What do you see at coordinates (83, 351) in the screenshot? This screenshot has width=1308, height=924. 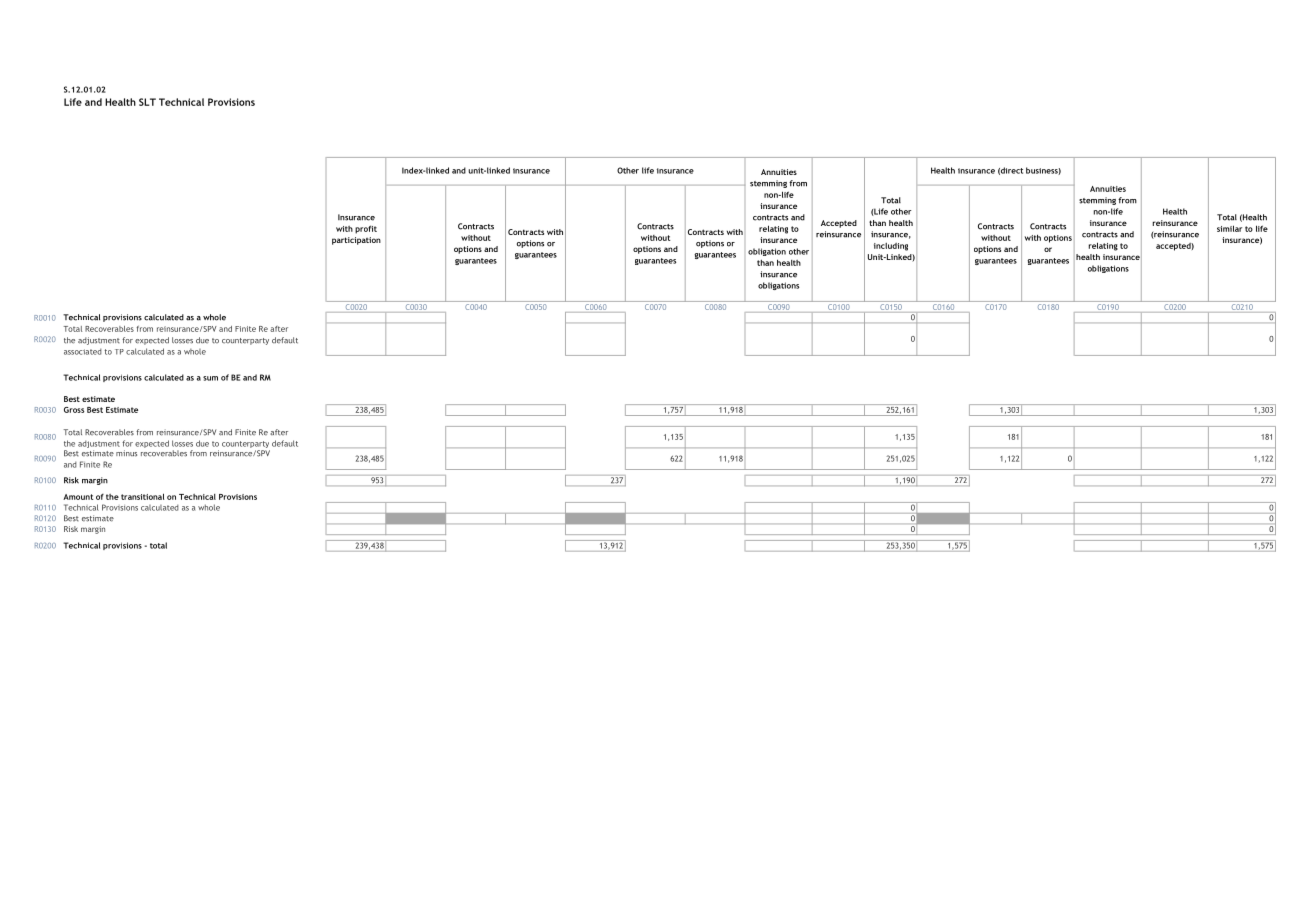 I see `associated` at bounding box center [83, 351].
